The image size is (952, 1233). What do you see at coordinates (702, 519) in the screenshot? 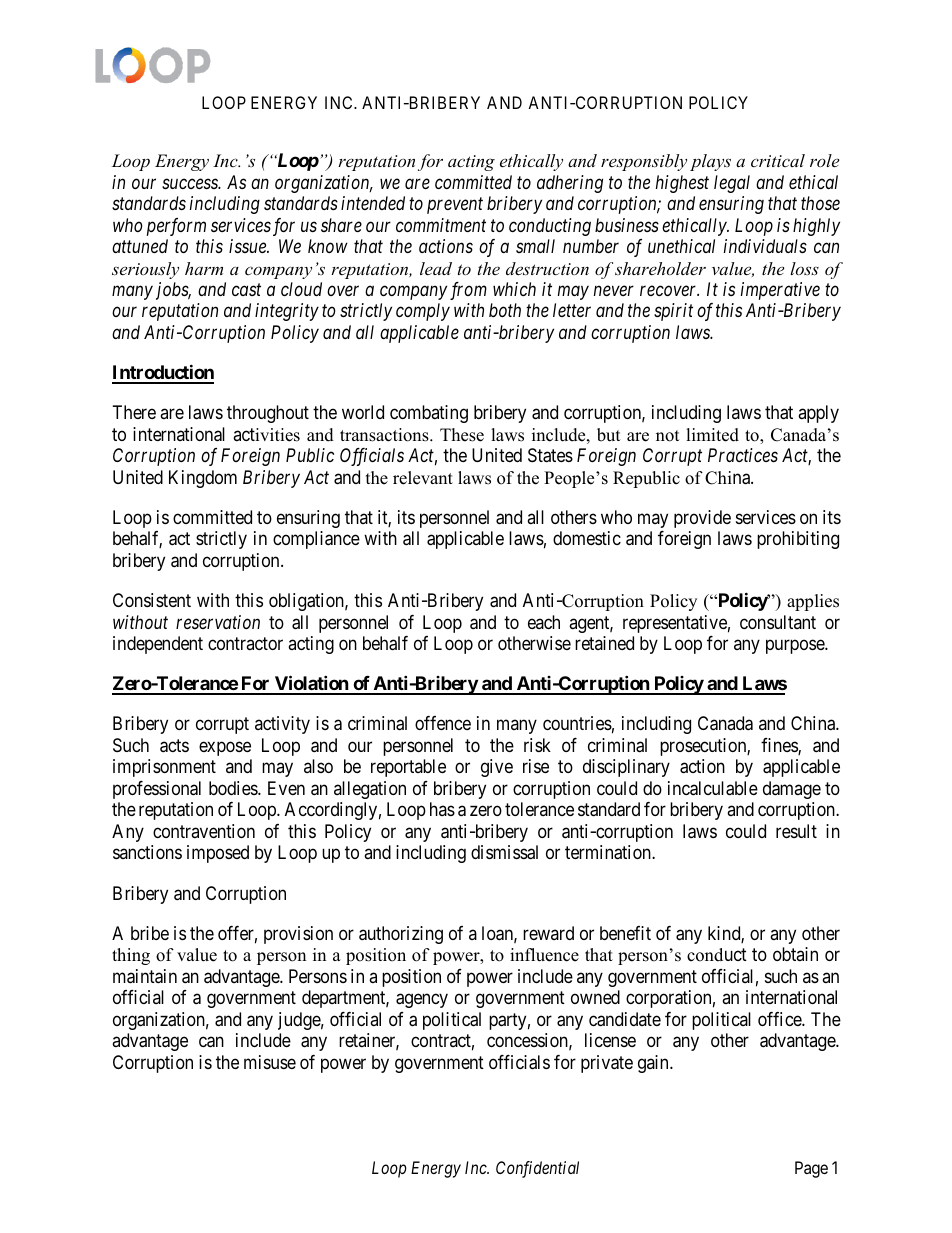
I see `provide` at bounding box center [702, 519].
